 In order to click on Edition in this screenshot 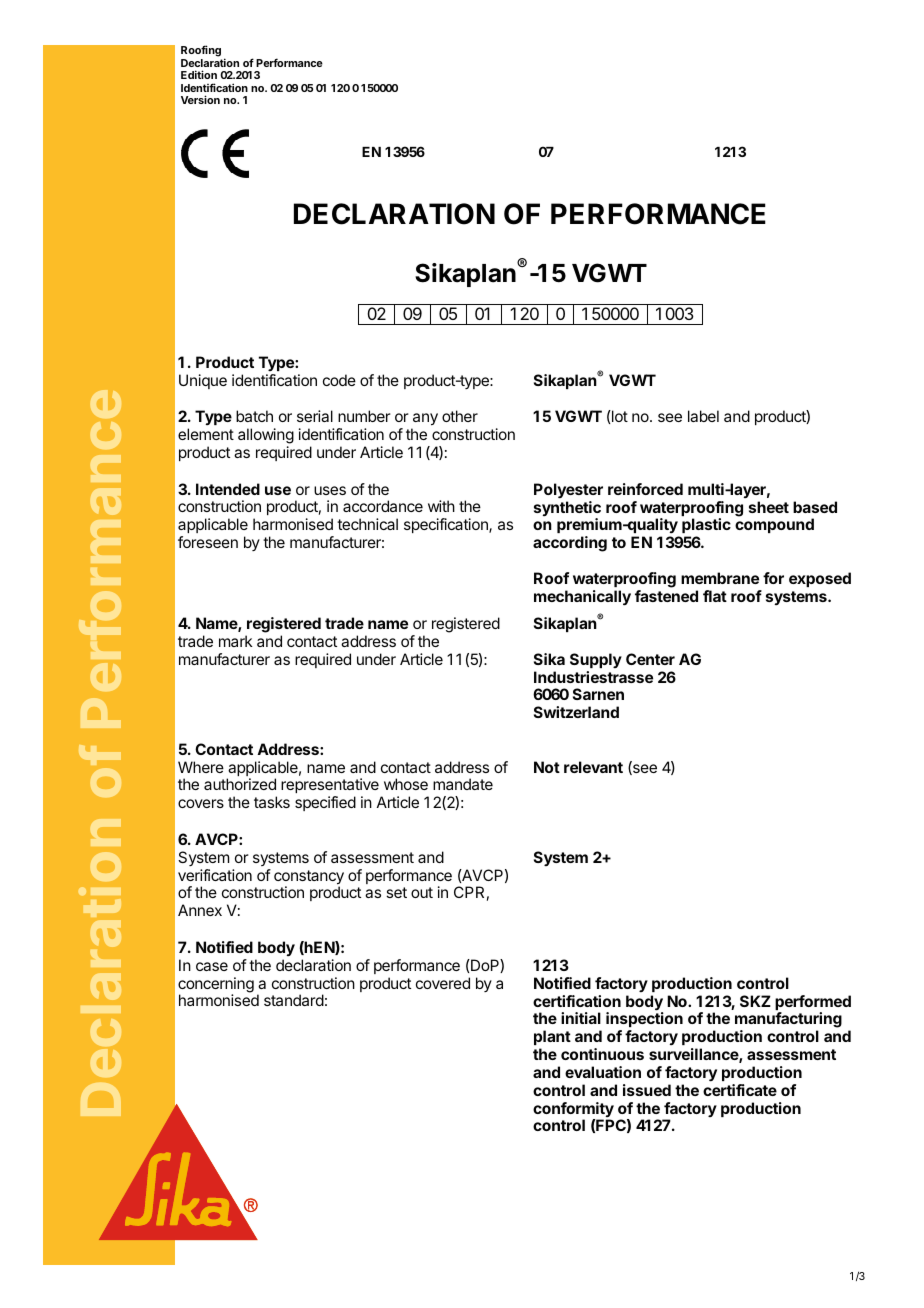, I will do `click(199, 74)`.
